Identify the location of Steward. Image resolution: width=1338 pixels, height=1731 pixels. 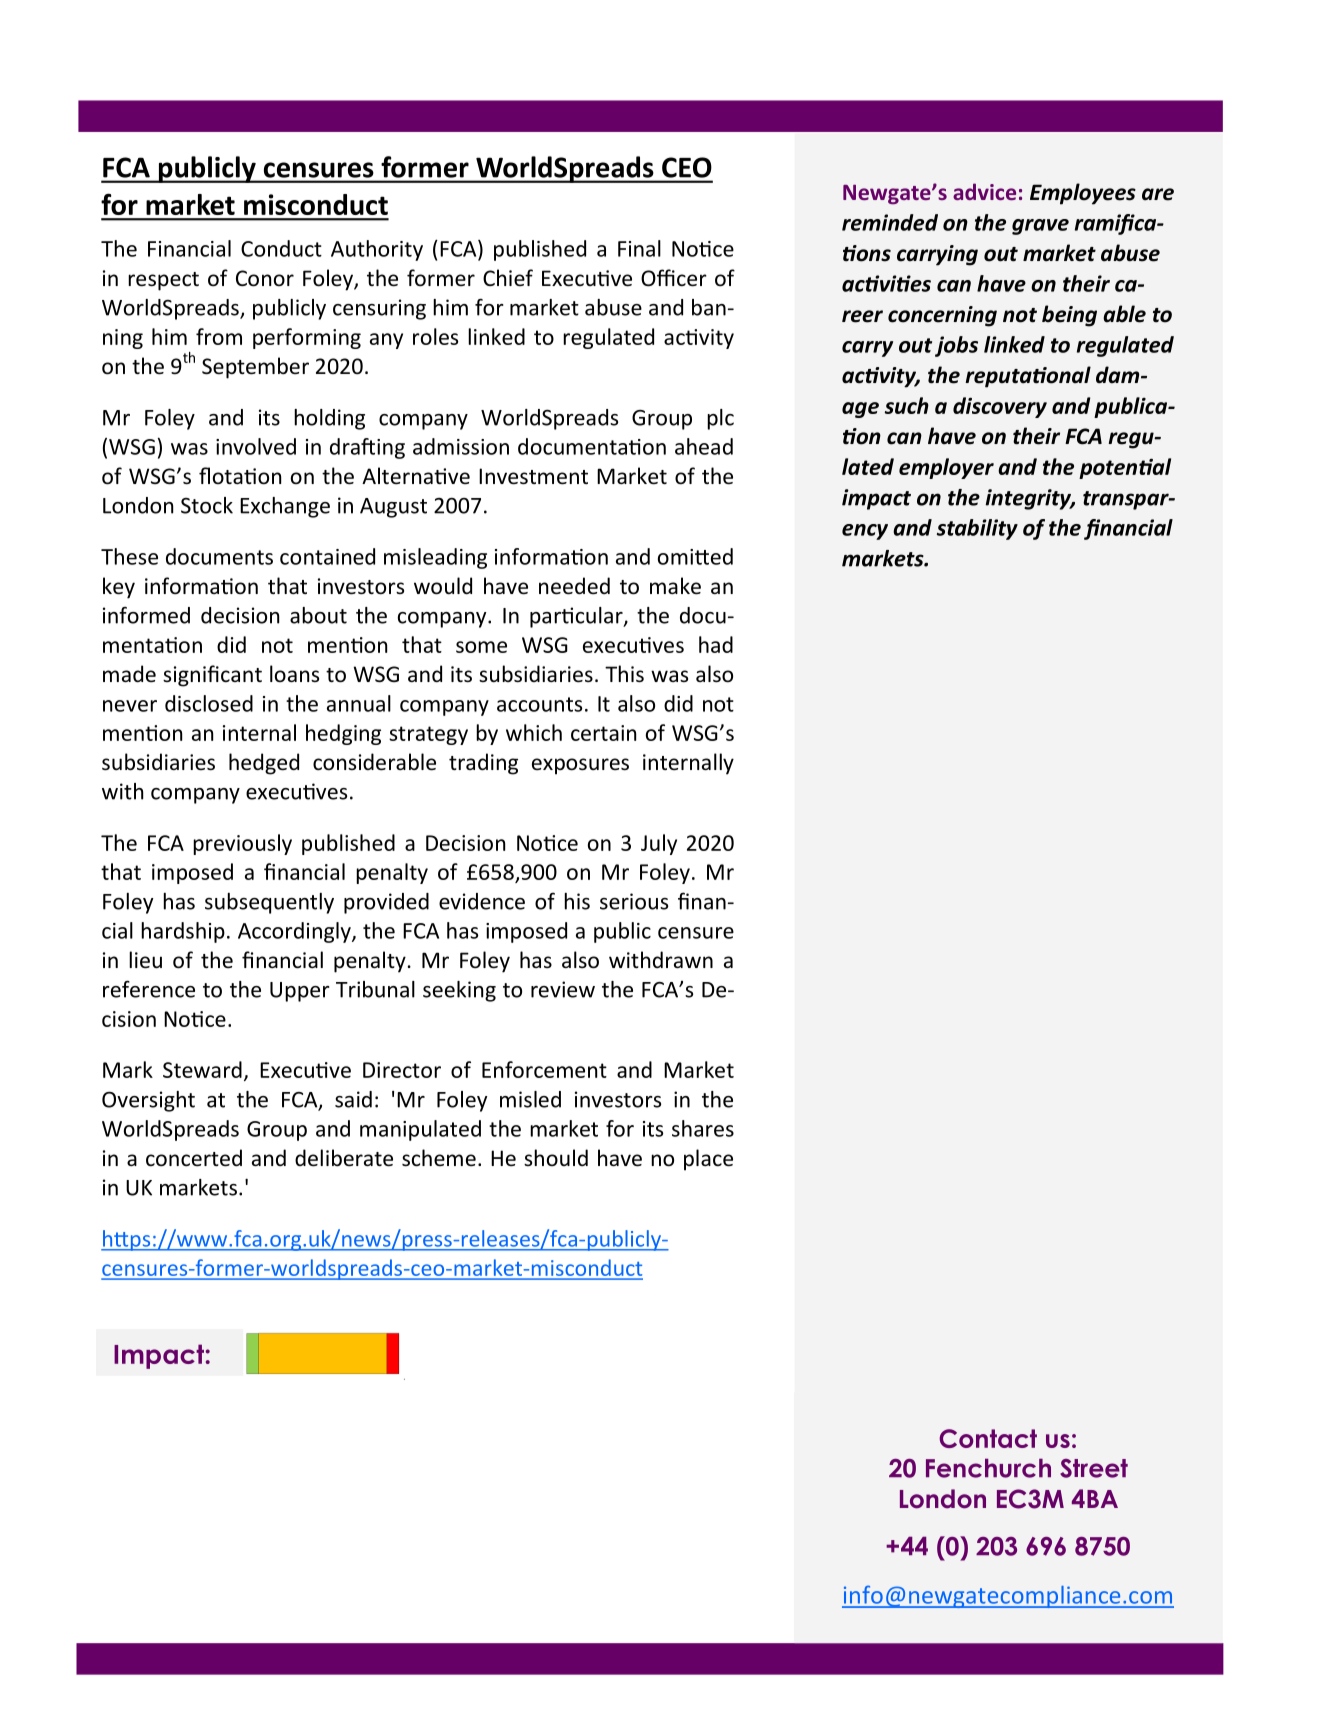
(202, 1069).
